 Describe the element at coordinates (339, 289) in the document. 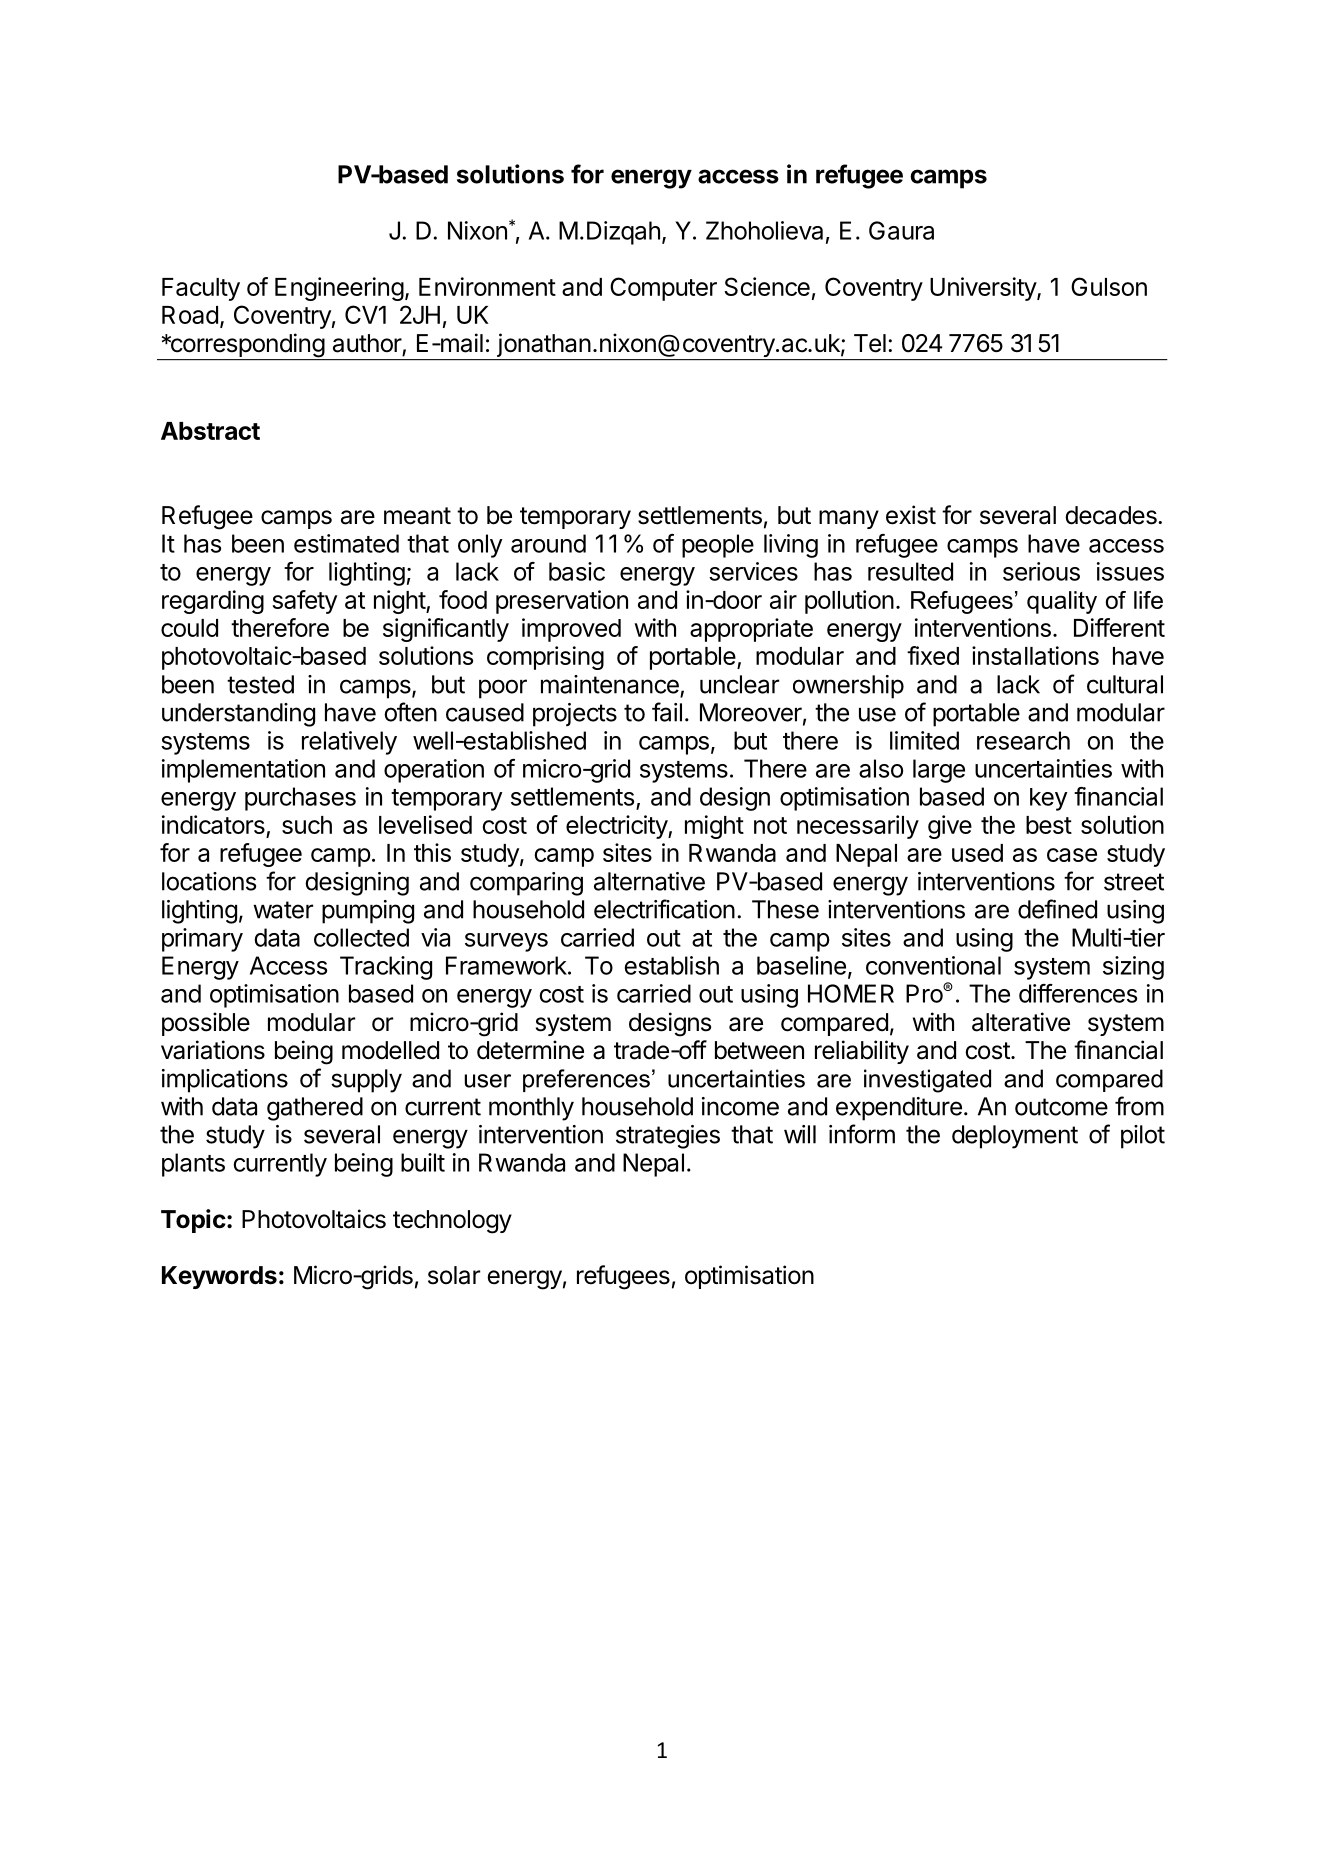

I see `Engineering` at that location.
